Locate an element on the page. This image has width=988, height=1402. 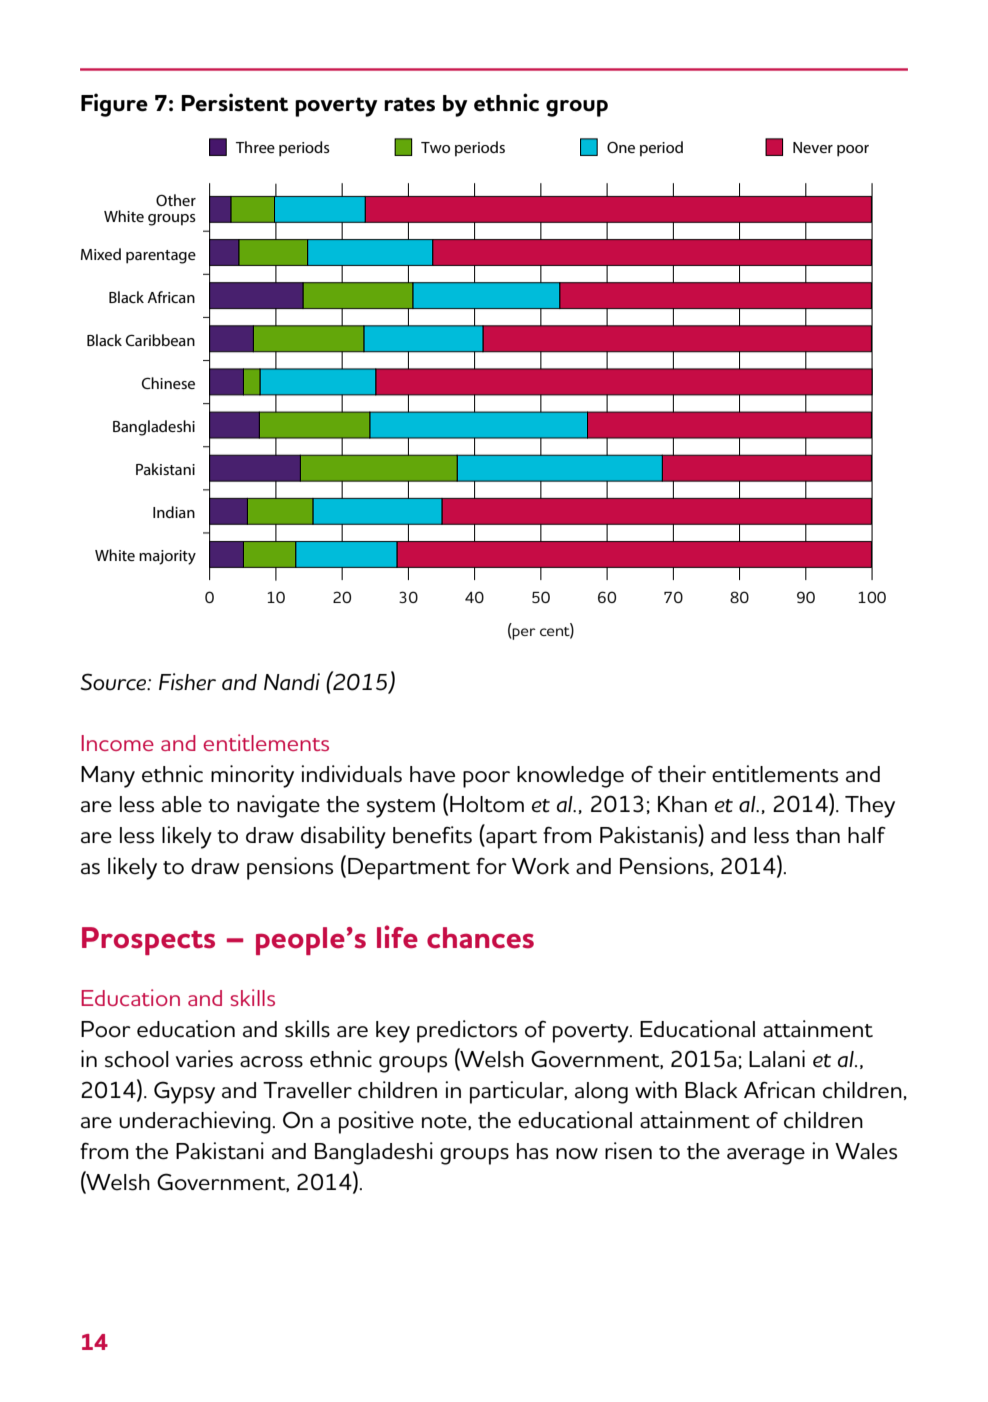
particular is located at coordinates (518, 1092).
